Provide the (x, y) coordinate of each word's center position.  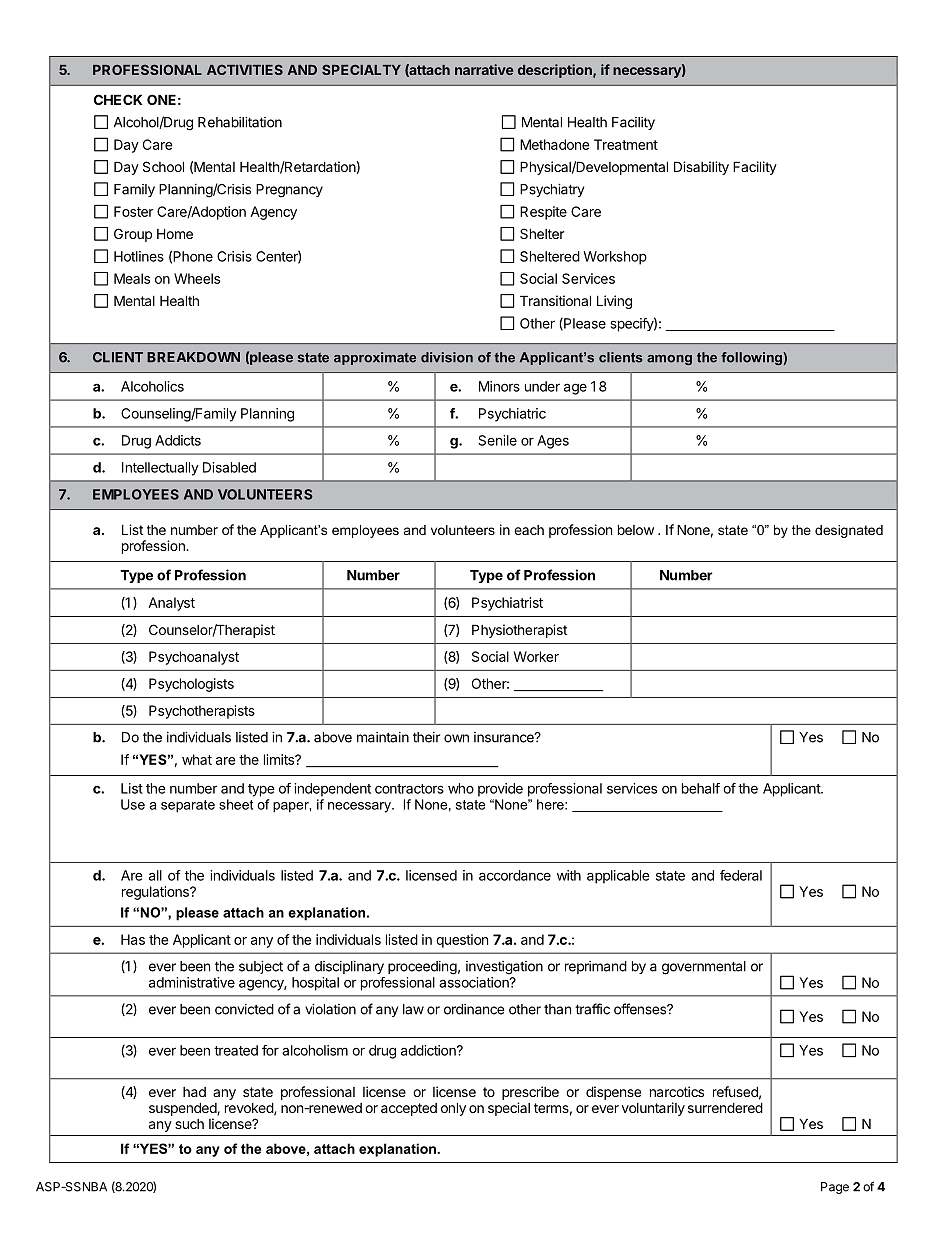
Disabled (229, 467)
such (189, 1124)
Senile (497, 440)
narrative (484, 69)
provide (500, 790)
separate (188, 806)
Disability (701, 168)
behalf (701, 788)
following (752, 358)
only (453, 1109)
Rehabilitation (240, 122)
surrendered (725, 1107)
